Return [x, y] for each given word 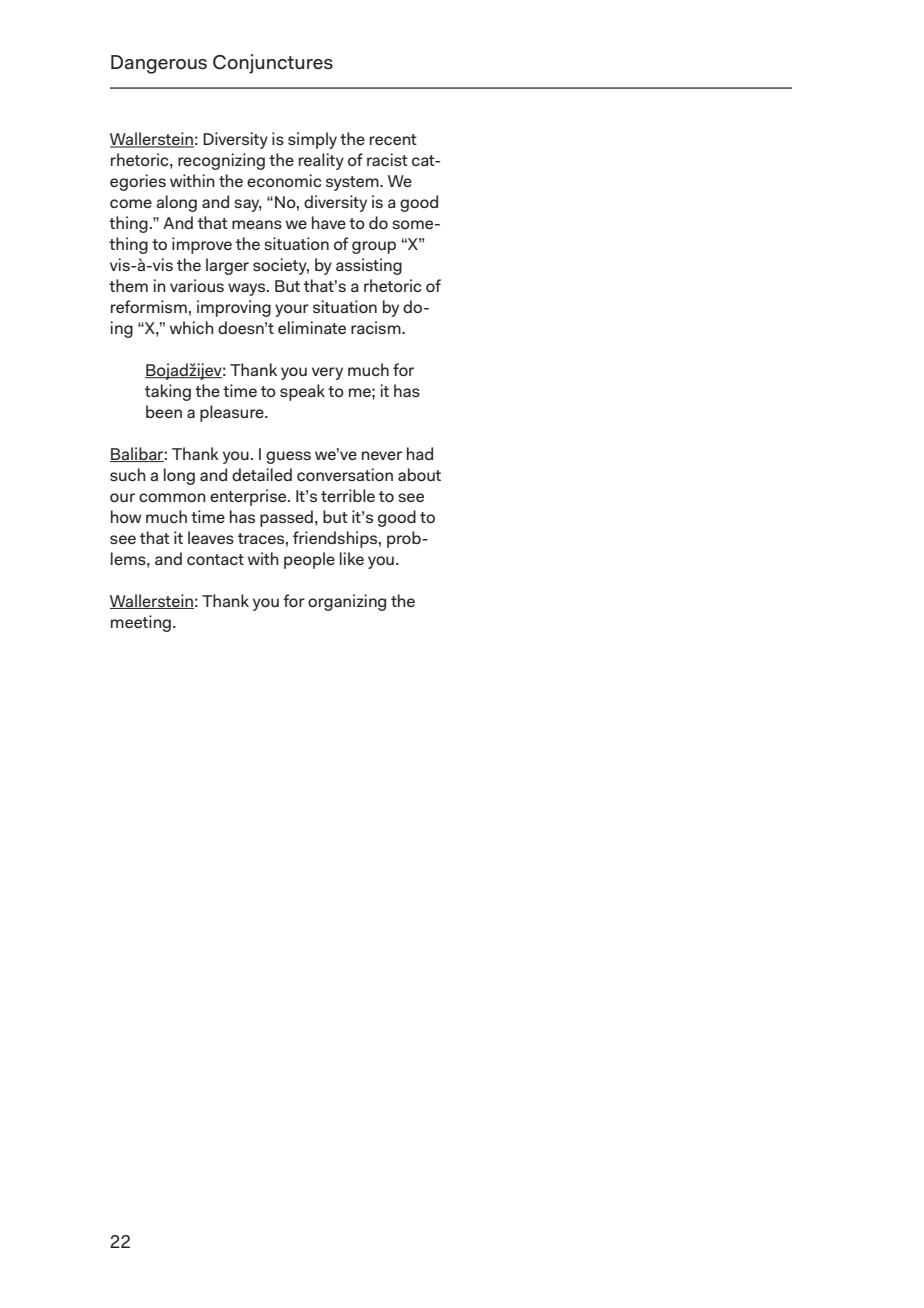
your [292, 310]
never [382, 455]
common [172, 497]
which [192, 327]
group [374, 247]
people [309, 560]
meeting [141, 623]
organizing [347, 602]
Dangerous [159, 64]
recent [393, 139]
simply [312, 140]
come [131, 203]
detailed [262, 474]
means [257, 224]
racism [377, 327]
